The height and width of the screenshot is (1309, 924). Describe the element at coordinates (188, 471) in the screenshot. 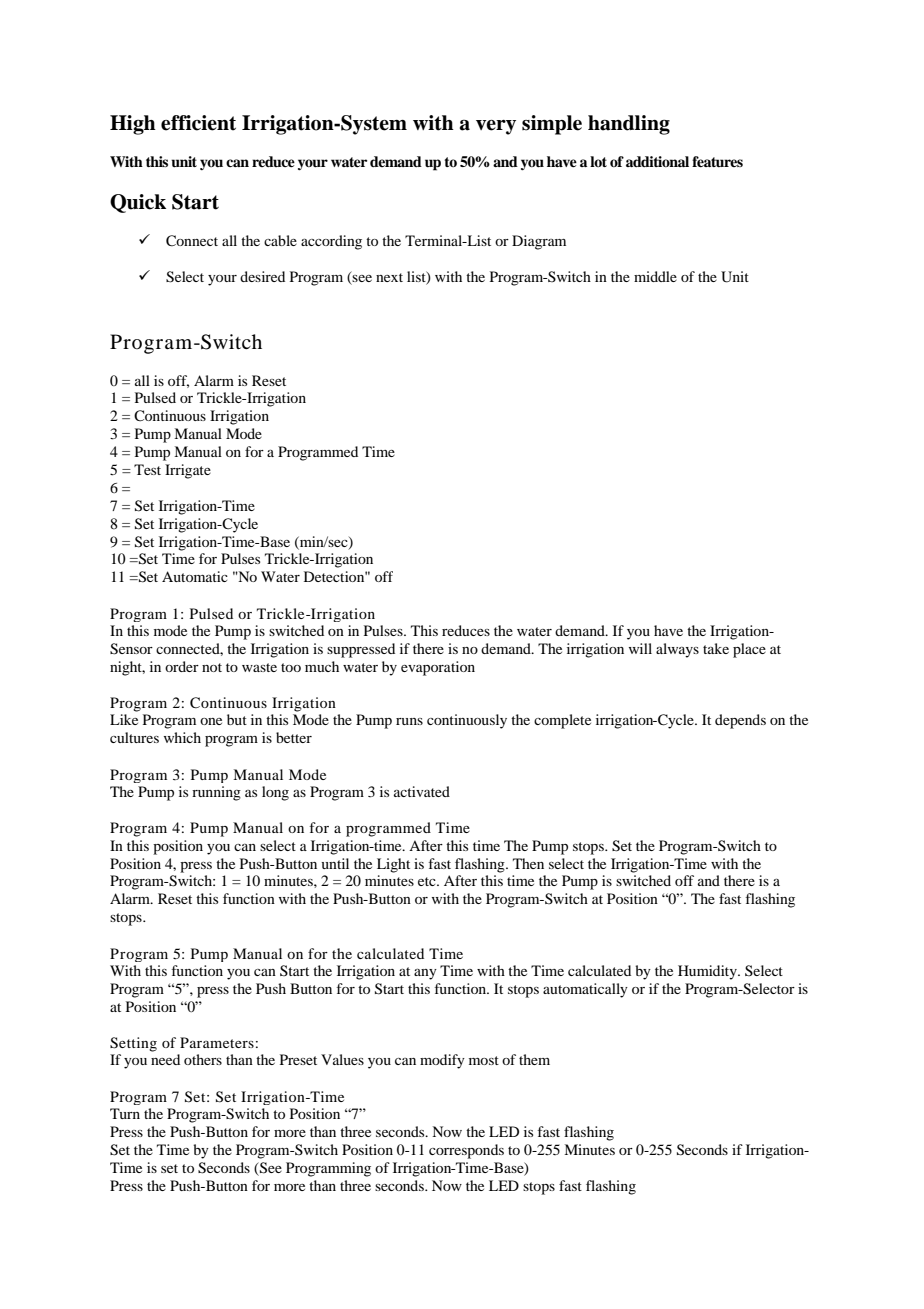

I see `Irrigate` at that location.
